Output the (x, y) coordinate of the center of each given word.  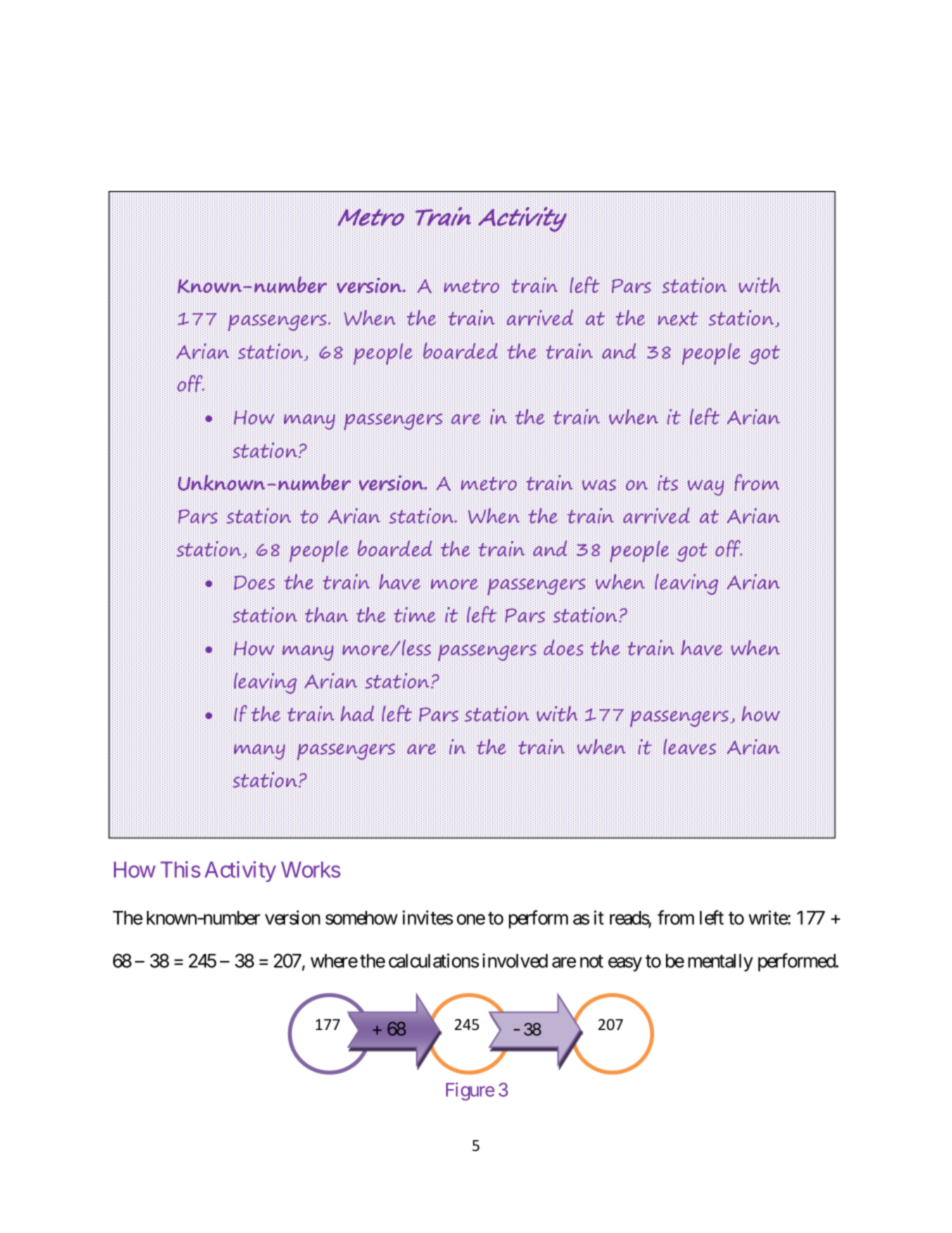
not (591, 961)
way (706, 487)
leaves (689, 747)
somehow (361, 918)
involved (515, 960)
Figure (470, 1091)
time (415, 614)
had (357, 713)
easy (625, 964)
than (326, 614)
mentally (720, 963)
